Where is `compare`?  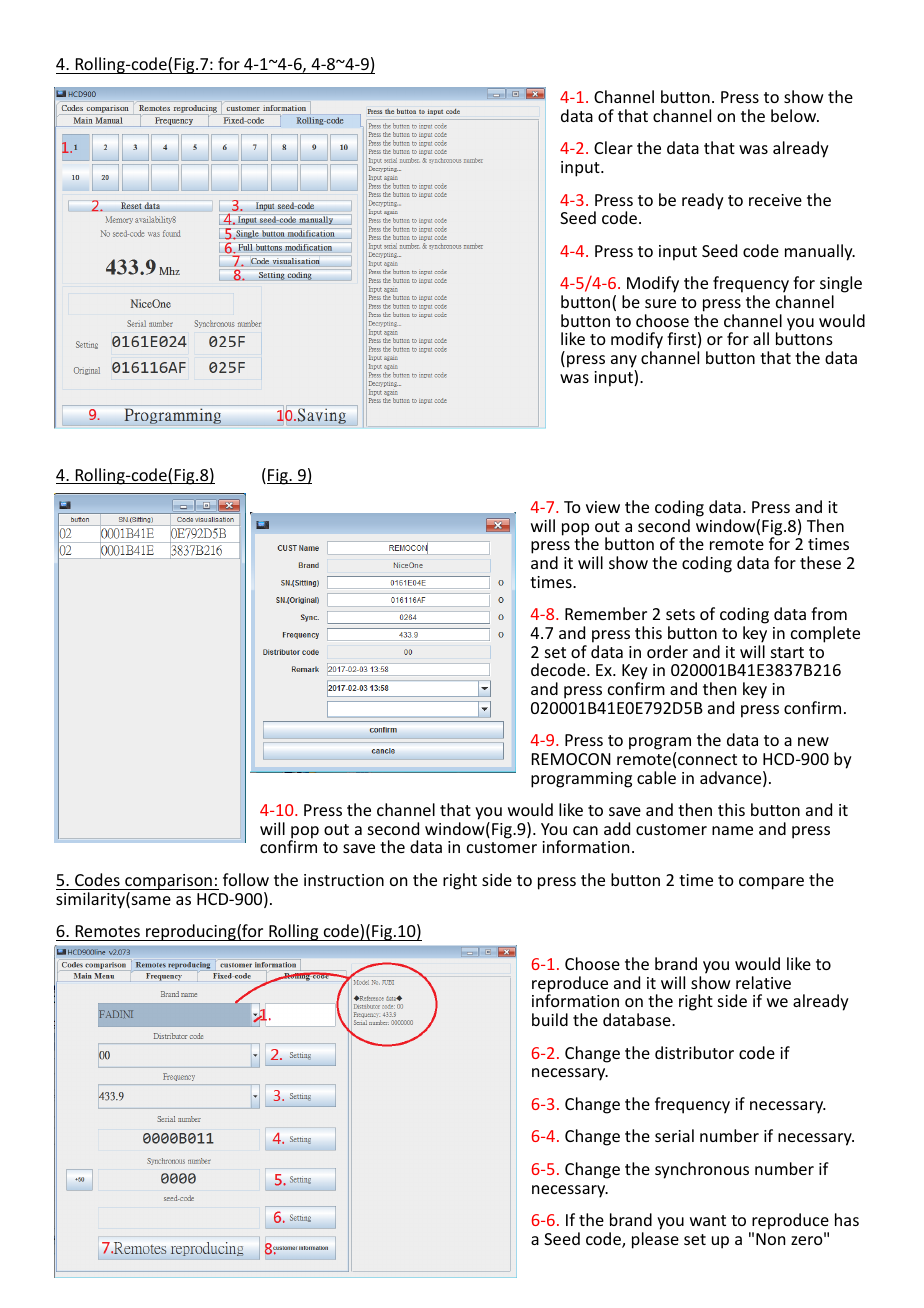 compare is located at coordinates (771, 883).
